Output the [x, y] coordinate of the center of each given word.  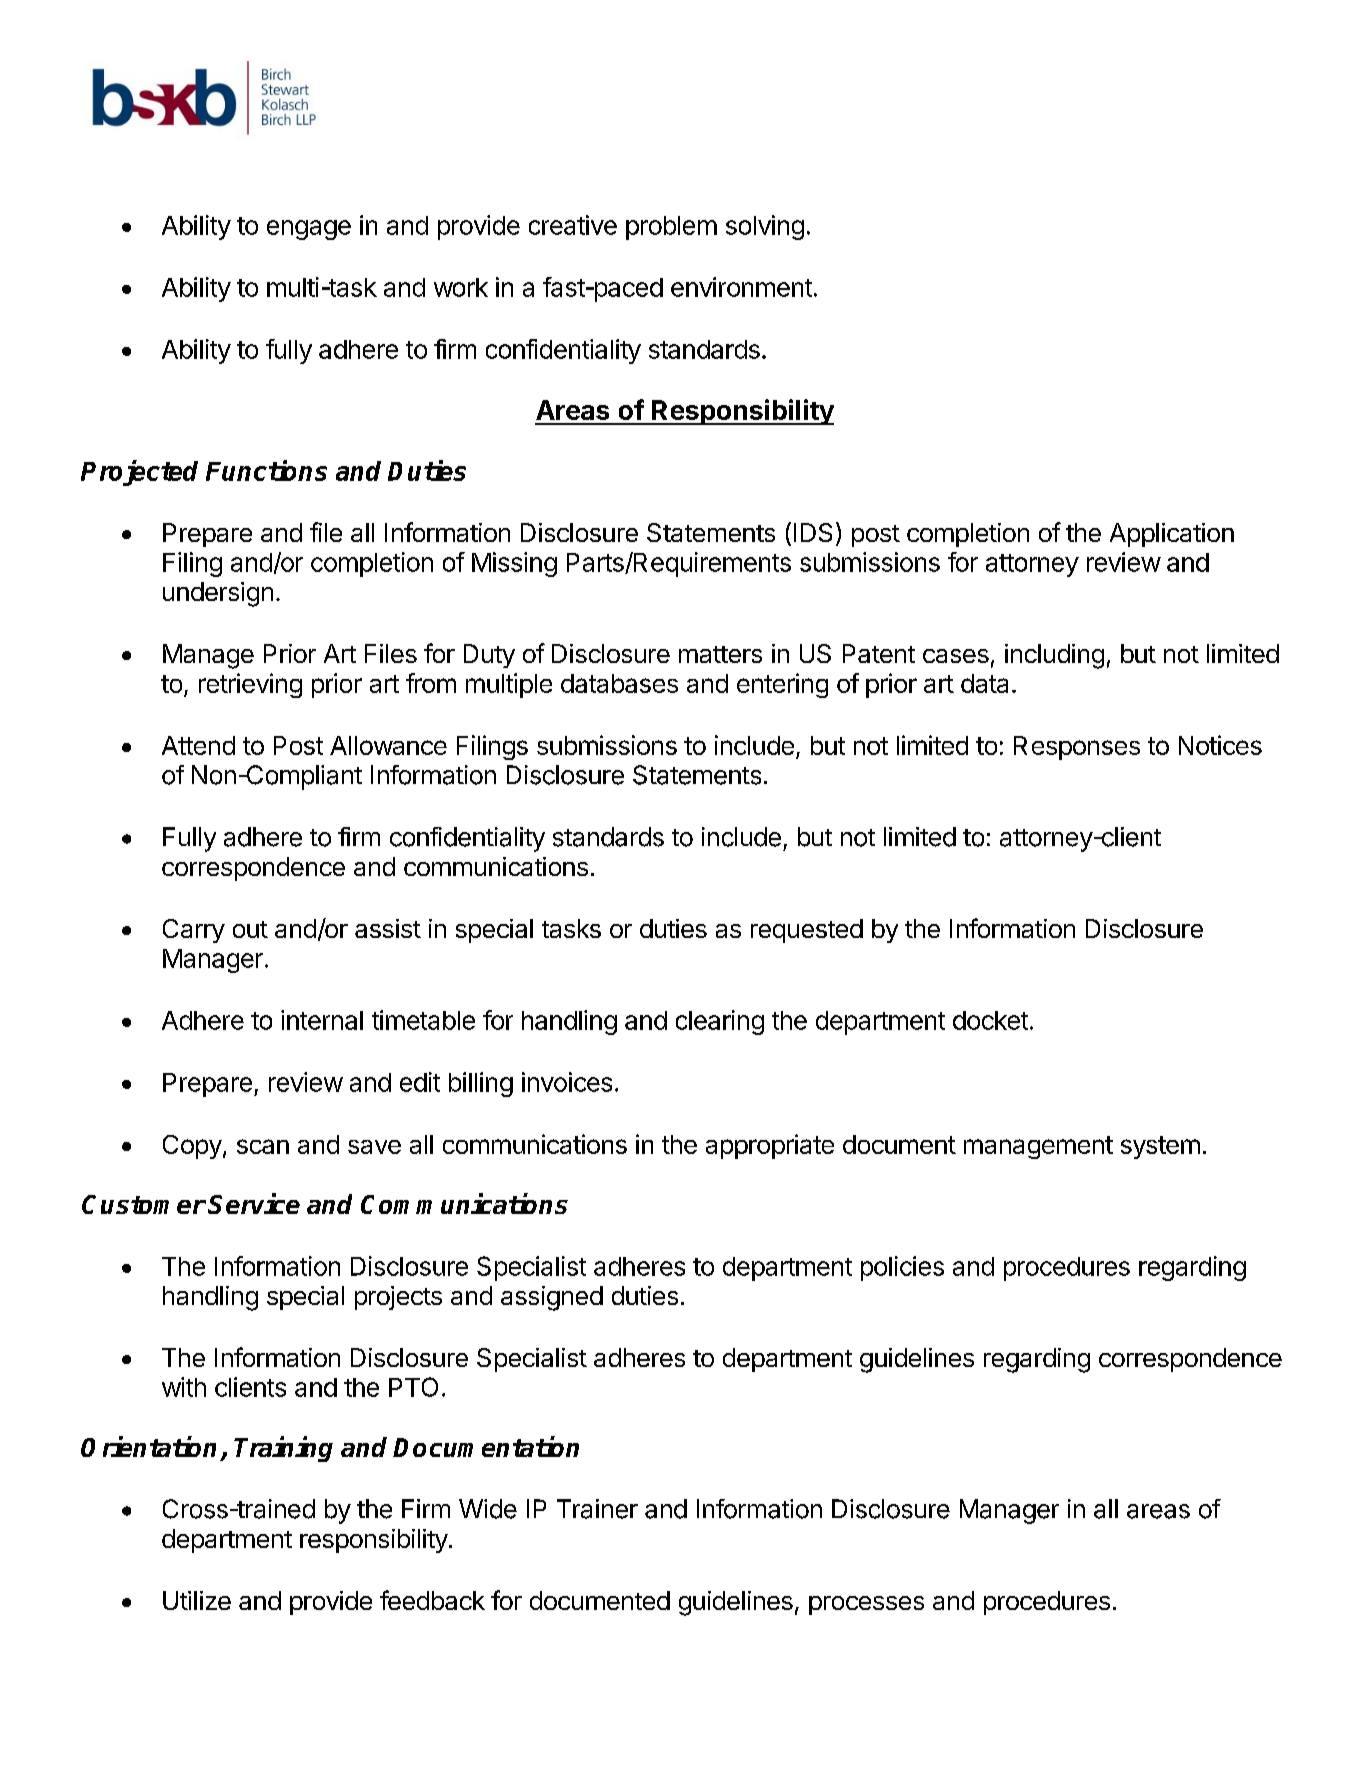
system [1160, 1147]
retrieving [250, 685]
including [1054, 656]
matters [720, 654]
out [250, 929]
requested [807, 931]
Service [254, 1203]
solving [765, 227]
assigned [552, 1298]
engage [309, 230]
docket [990, 1020]
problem [671, 228]
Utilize [197, 1600]
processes [866, 1605]
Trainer [597, 1509]
